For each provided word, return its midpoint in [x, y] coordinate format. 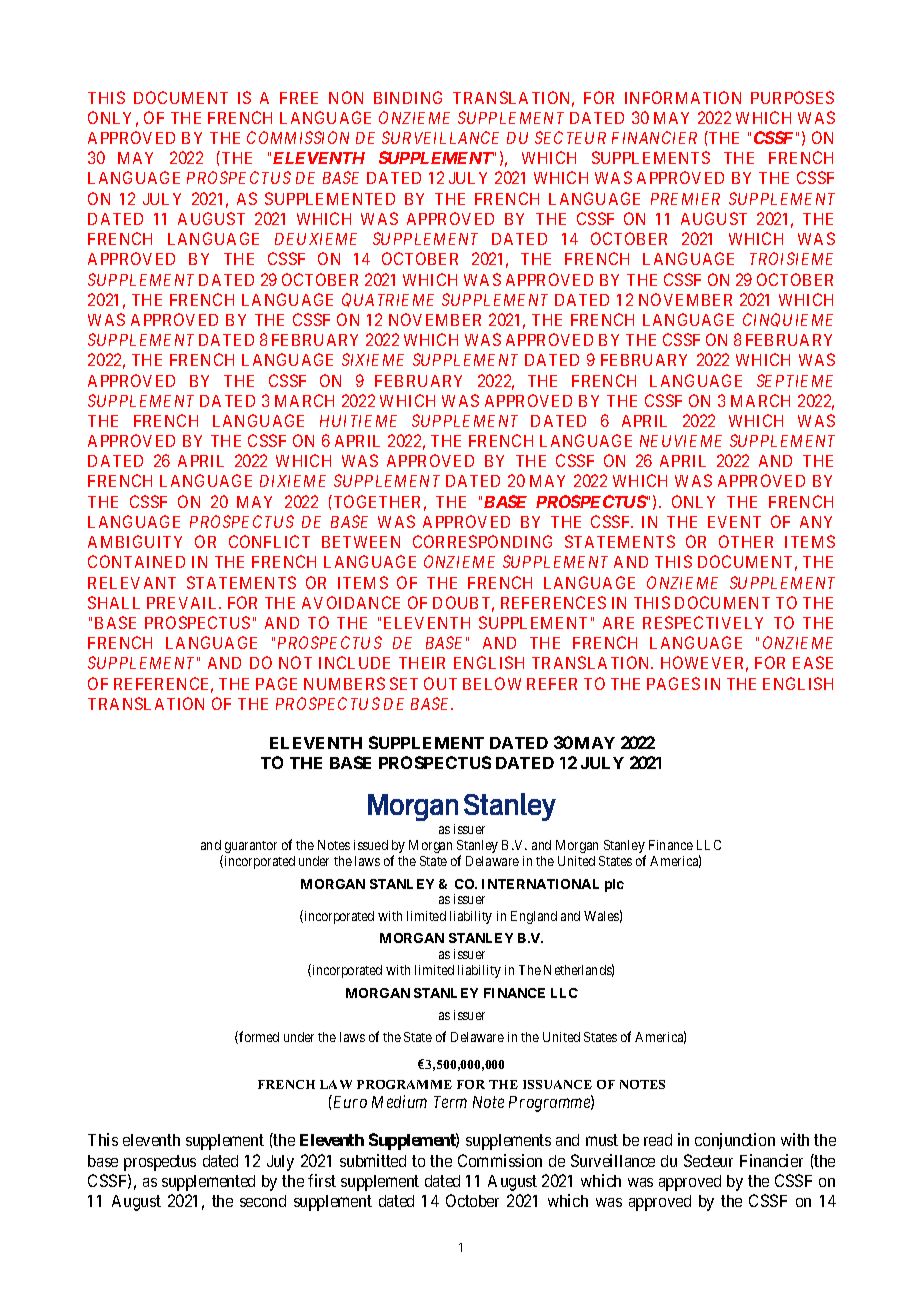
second [263, 1201]
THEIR [422, 663]
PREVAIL [184, 603]
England [534, 917]
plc [614, 885]
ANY [816, 522]
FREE [299, 98]
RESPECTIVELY [703, 622]
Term [450, 1102]
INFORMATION [683, 97]
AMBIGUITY [135, 541]
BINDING [408, 97]
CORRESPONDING [482, 541]
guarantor [251, 847]
